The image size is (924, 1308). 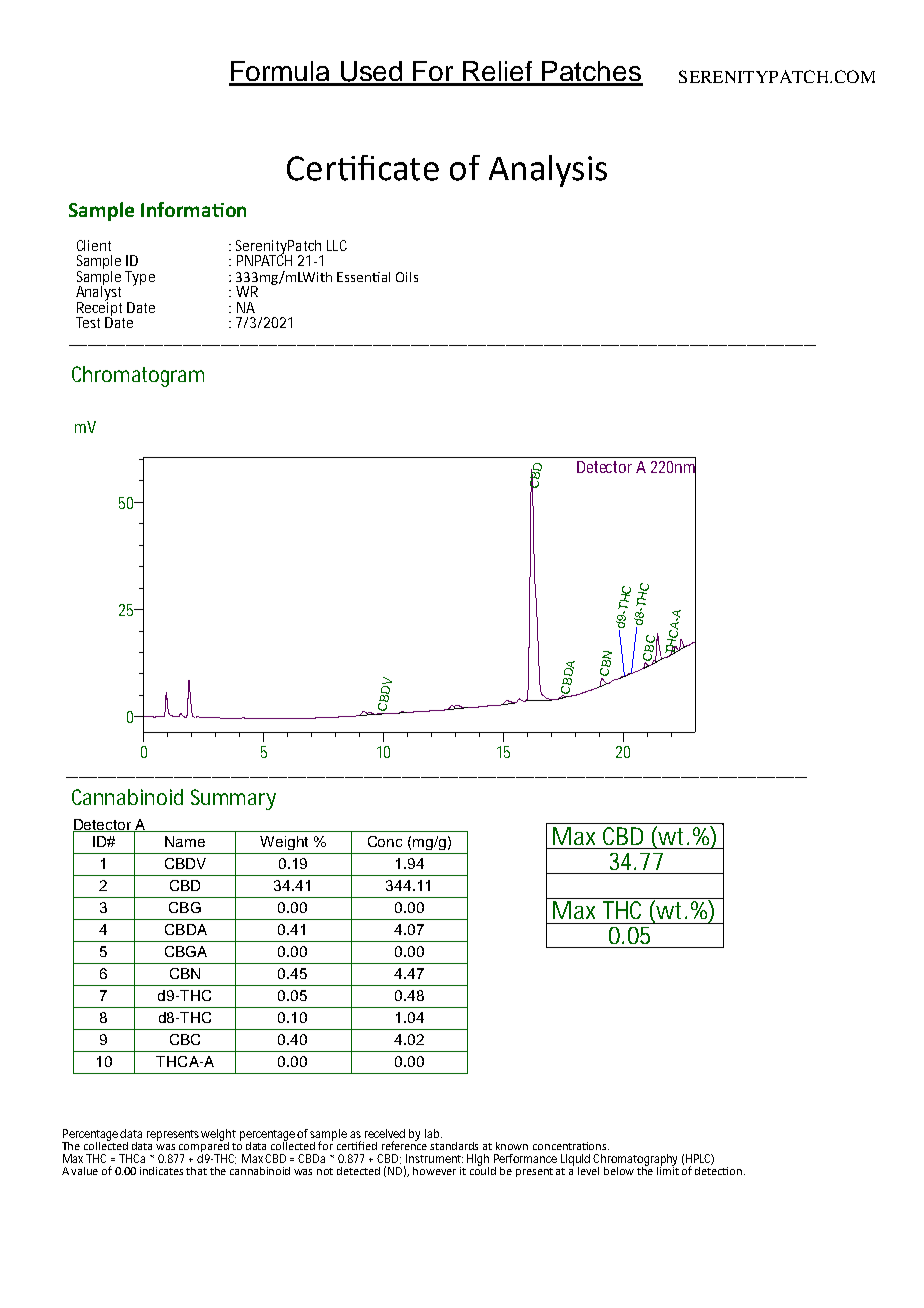 I want to click on LLC, so click(x=337, y=245).
